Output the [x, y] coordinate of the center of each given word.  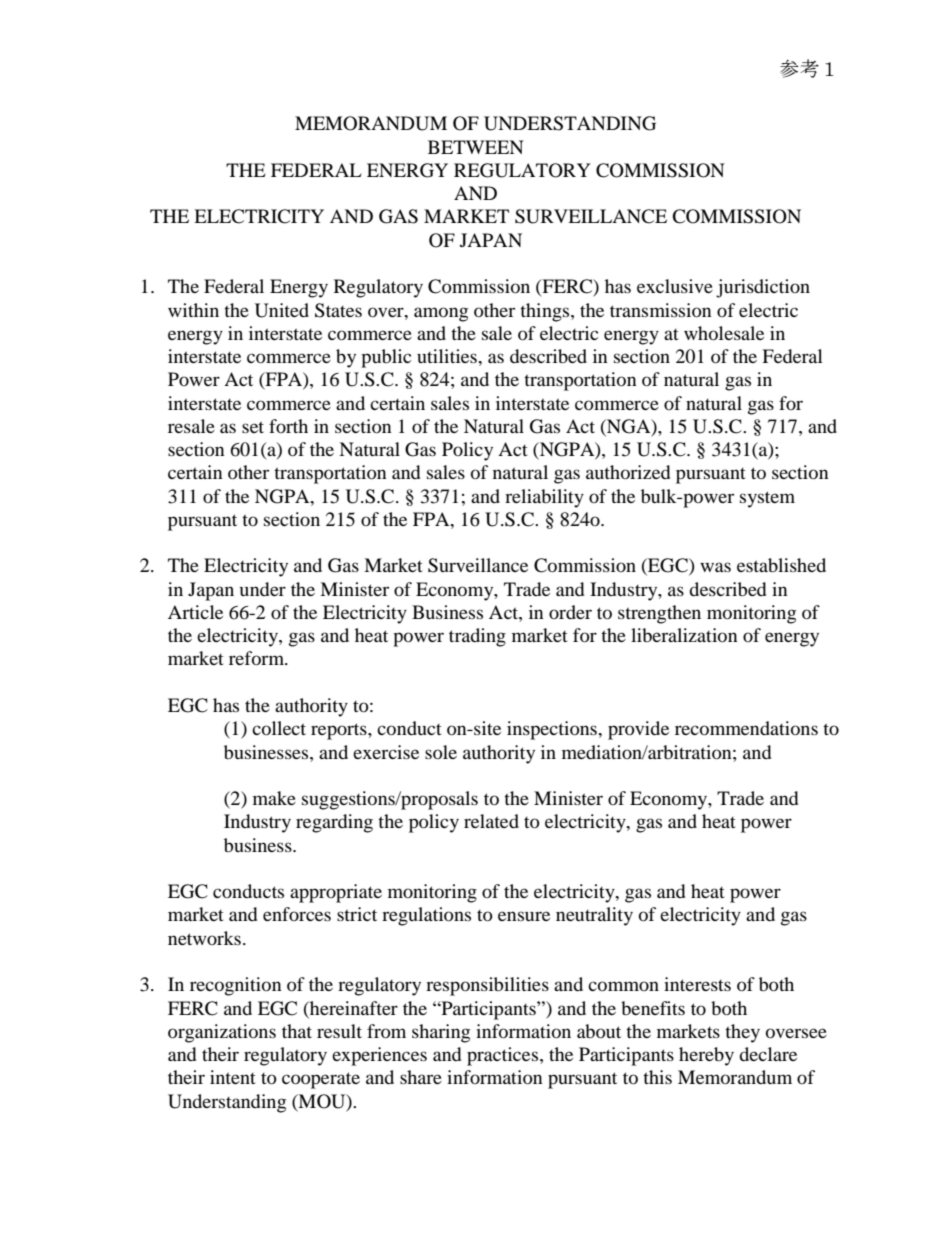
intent [233, 1077]
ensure [524, 916]
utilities [448, 356]
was [715, 567]
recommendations [746, 728]
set [253, 427]
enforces [297, 914]
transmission [661, 310]
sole [441, 752]
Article [195, 612]
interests [697, 984]
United [282, 310]
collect [279, 728]
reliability [544, 498]
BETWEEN [476, 147]
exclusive [675, 286]
